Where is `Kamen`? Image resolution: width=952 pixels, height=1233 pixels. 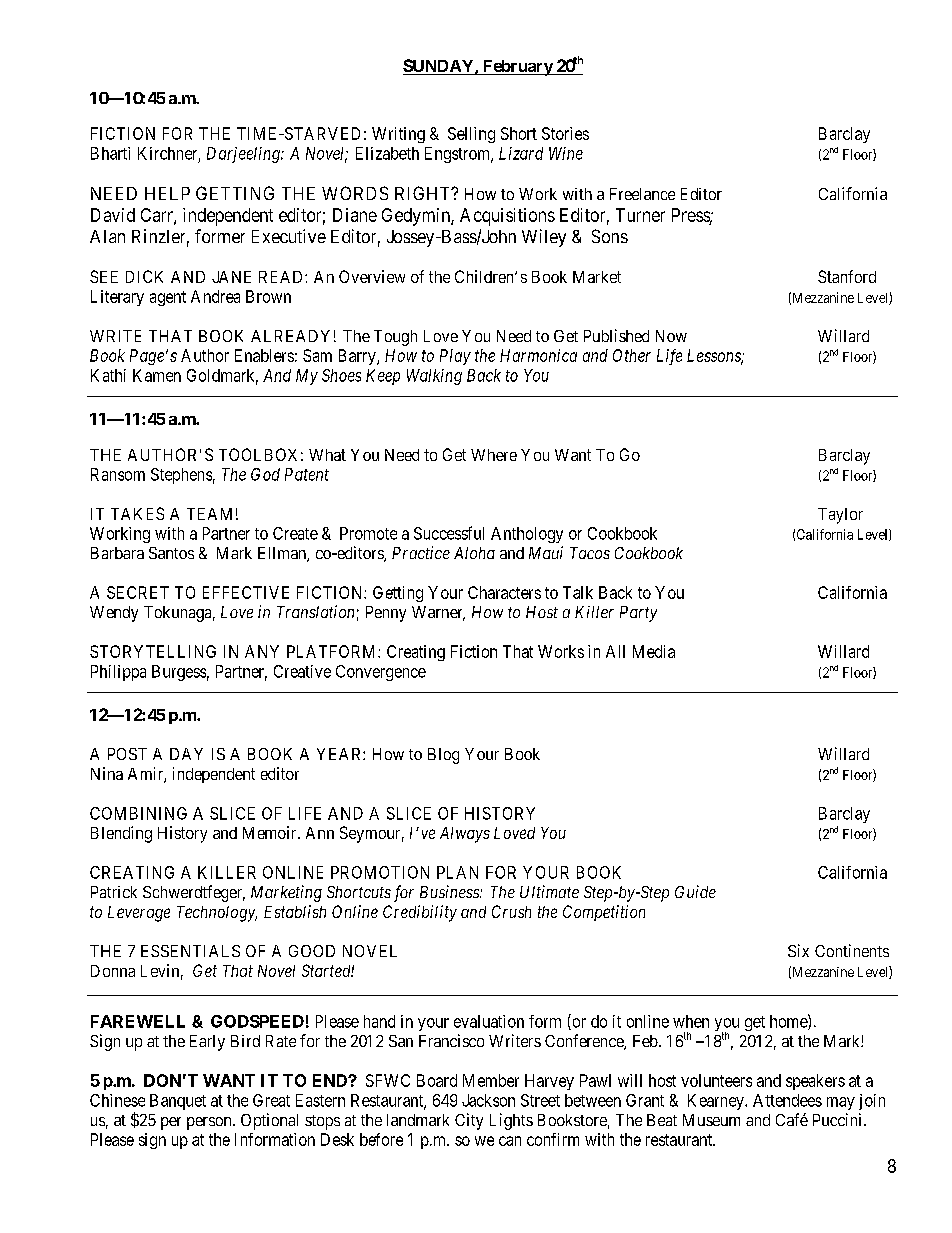
Kamen is located at coordinates (157, 375).
